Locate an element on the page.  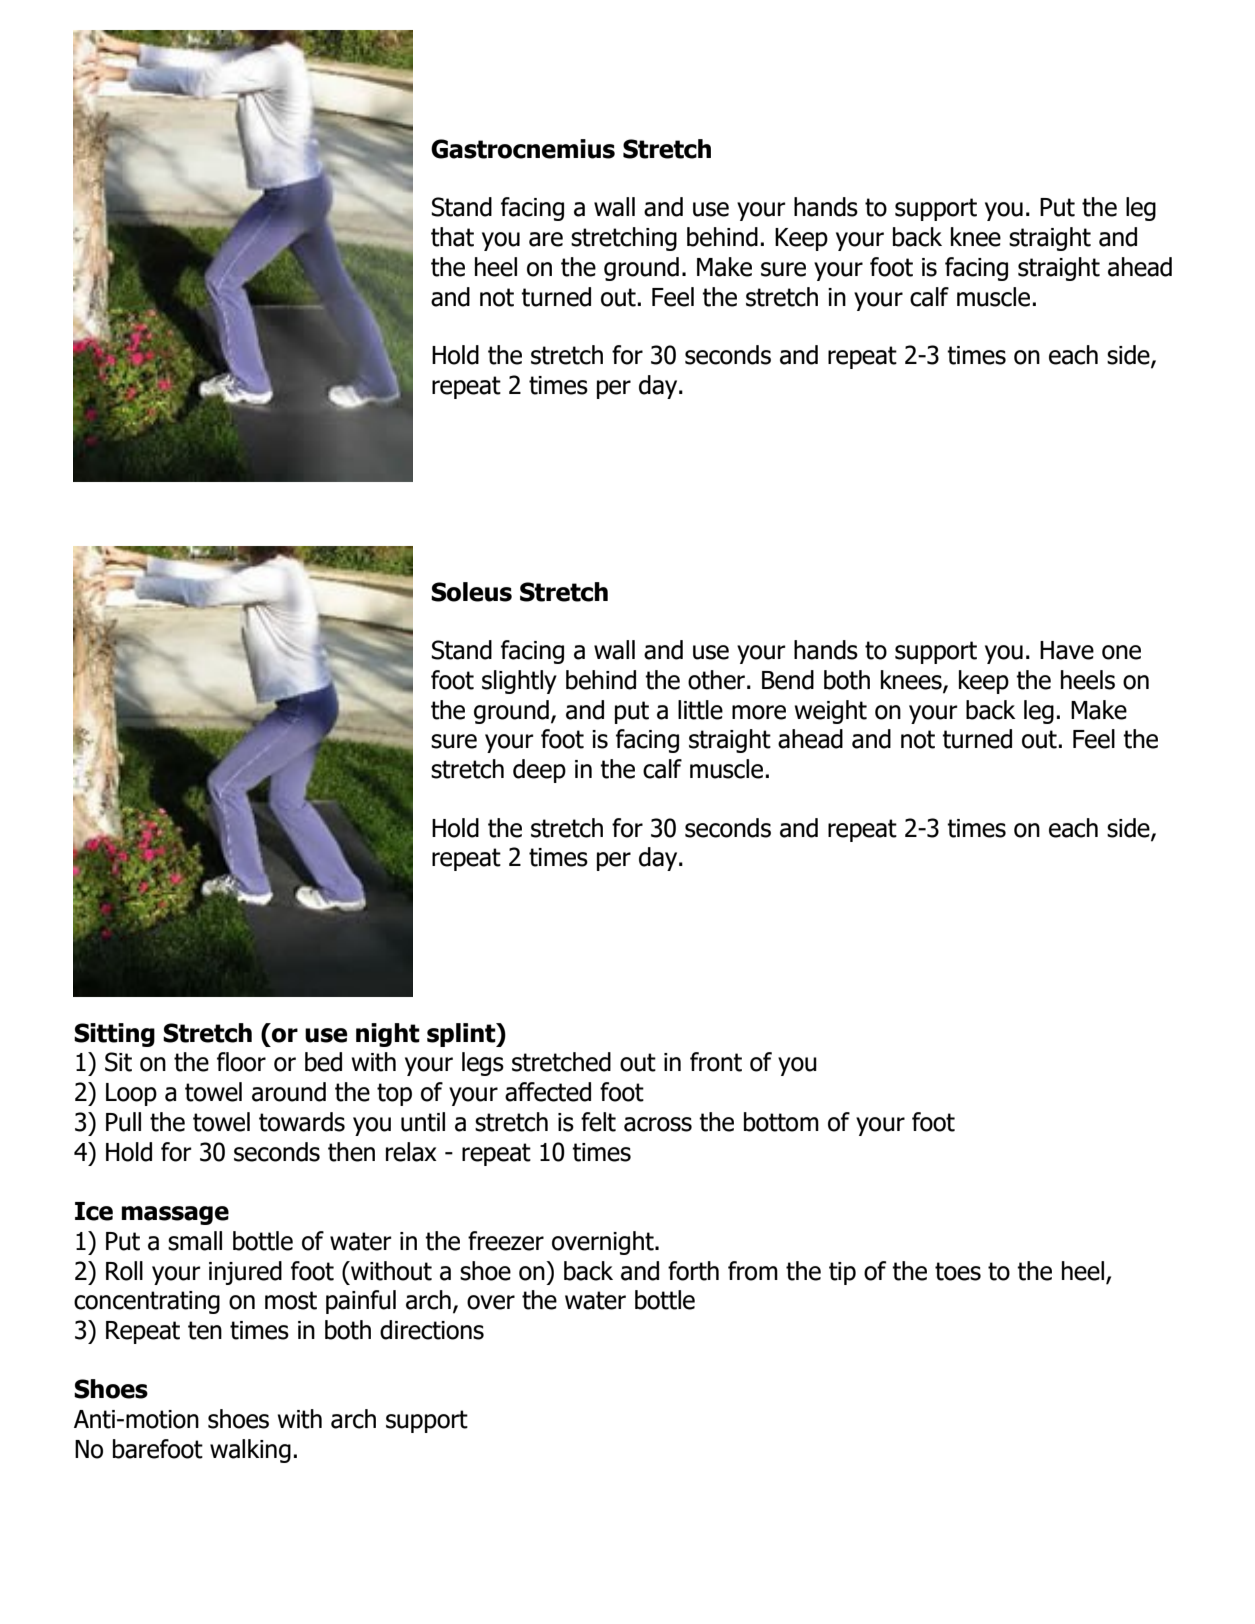
Have is located at coordinates (1067, 650).
